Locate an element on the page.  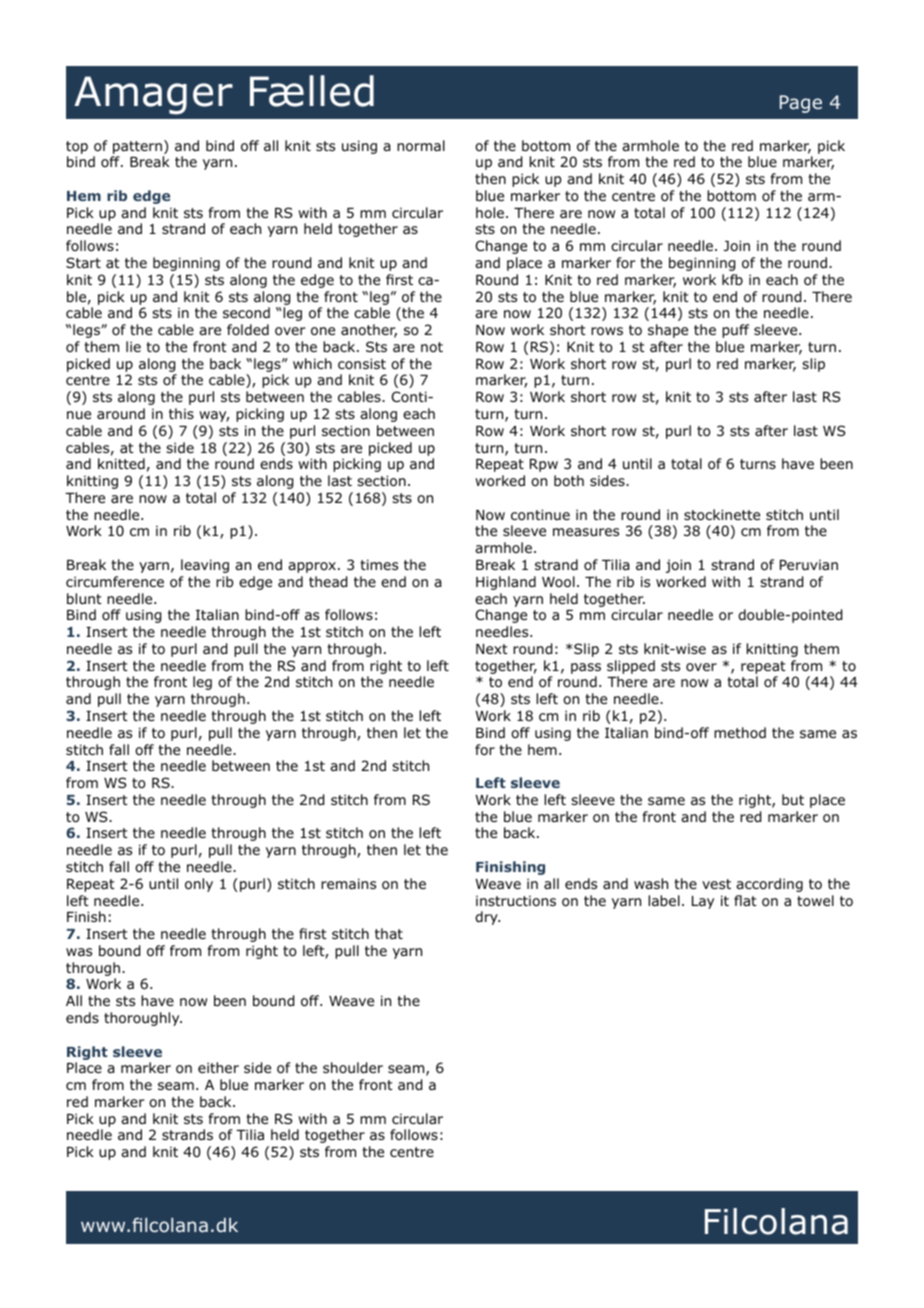
method is located at coordinates (740, 732).
